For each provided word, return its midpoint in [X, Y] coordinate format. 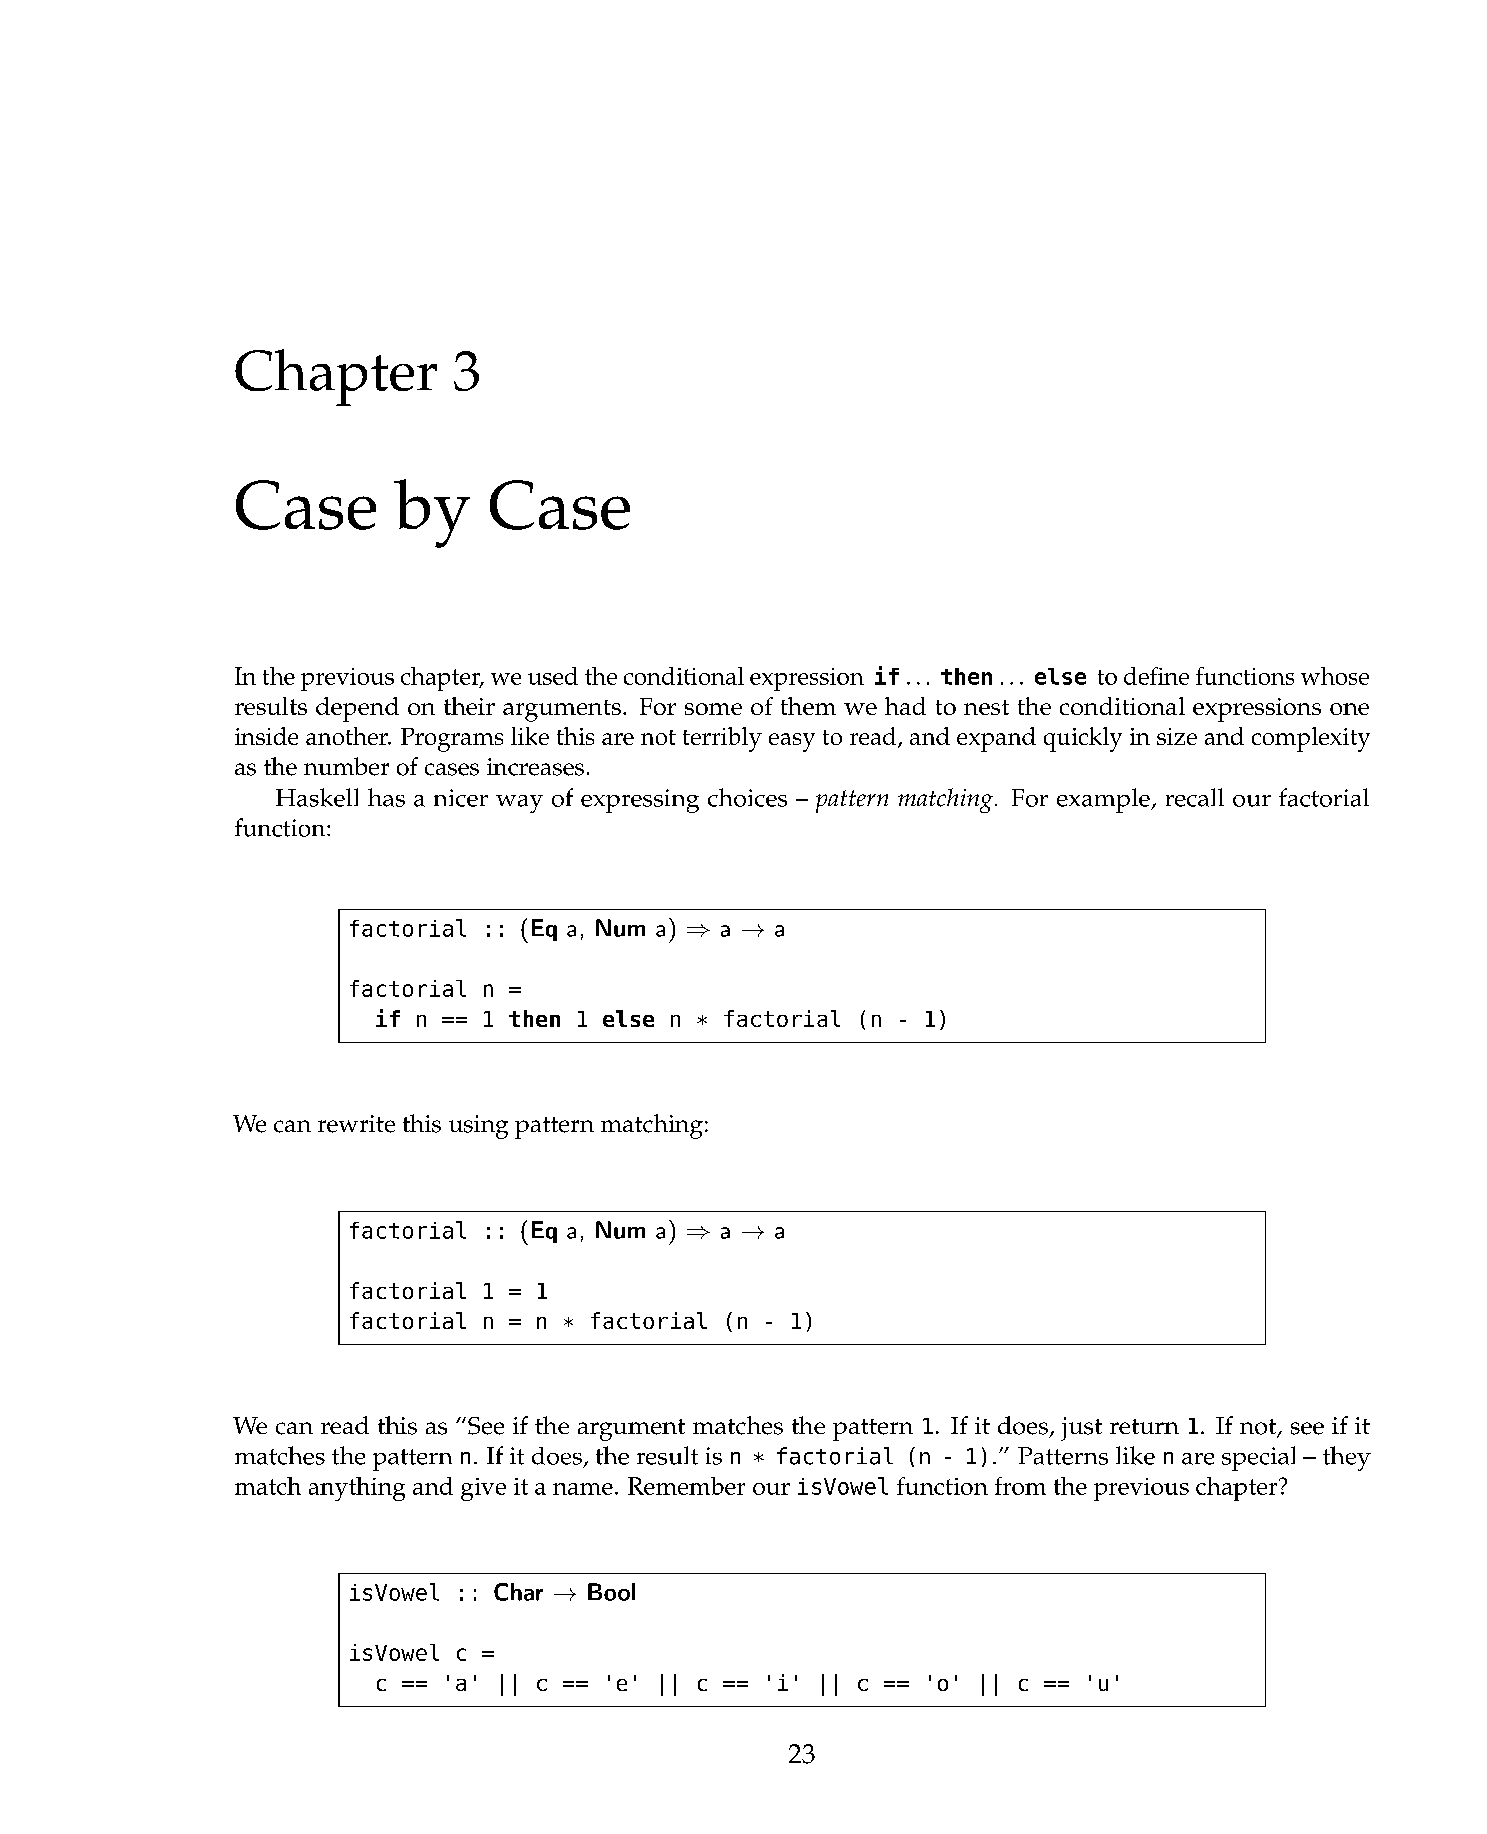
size [1177, 736]
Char [518, 1592]
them [808, 706]
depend [357, 709]
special [1258, 1458]
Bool [611, 1592]
